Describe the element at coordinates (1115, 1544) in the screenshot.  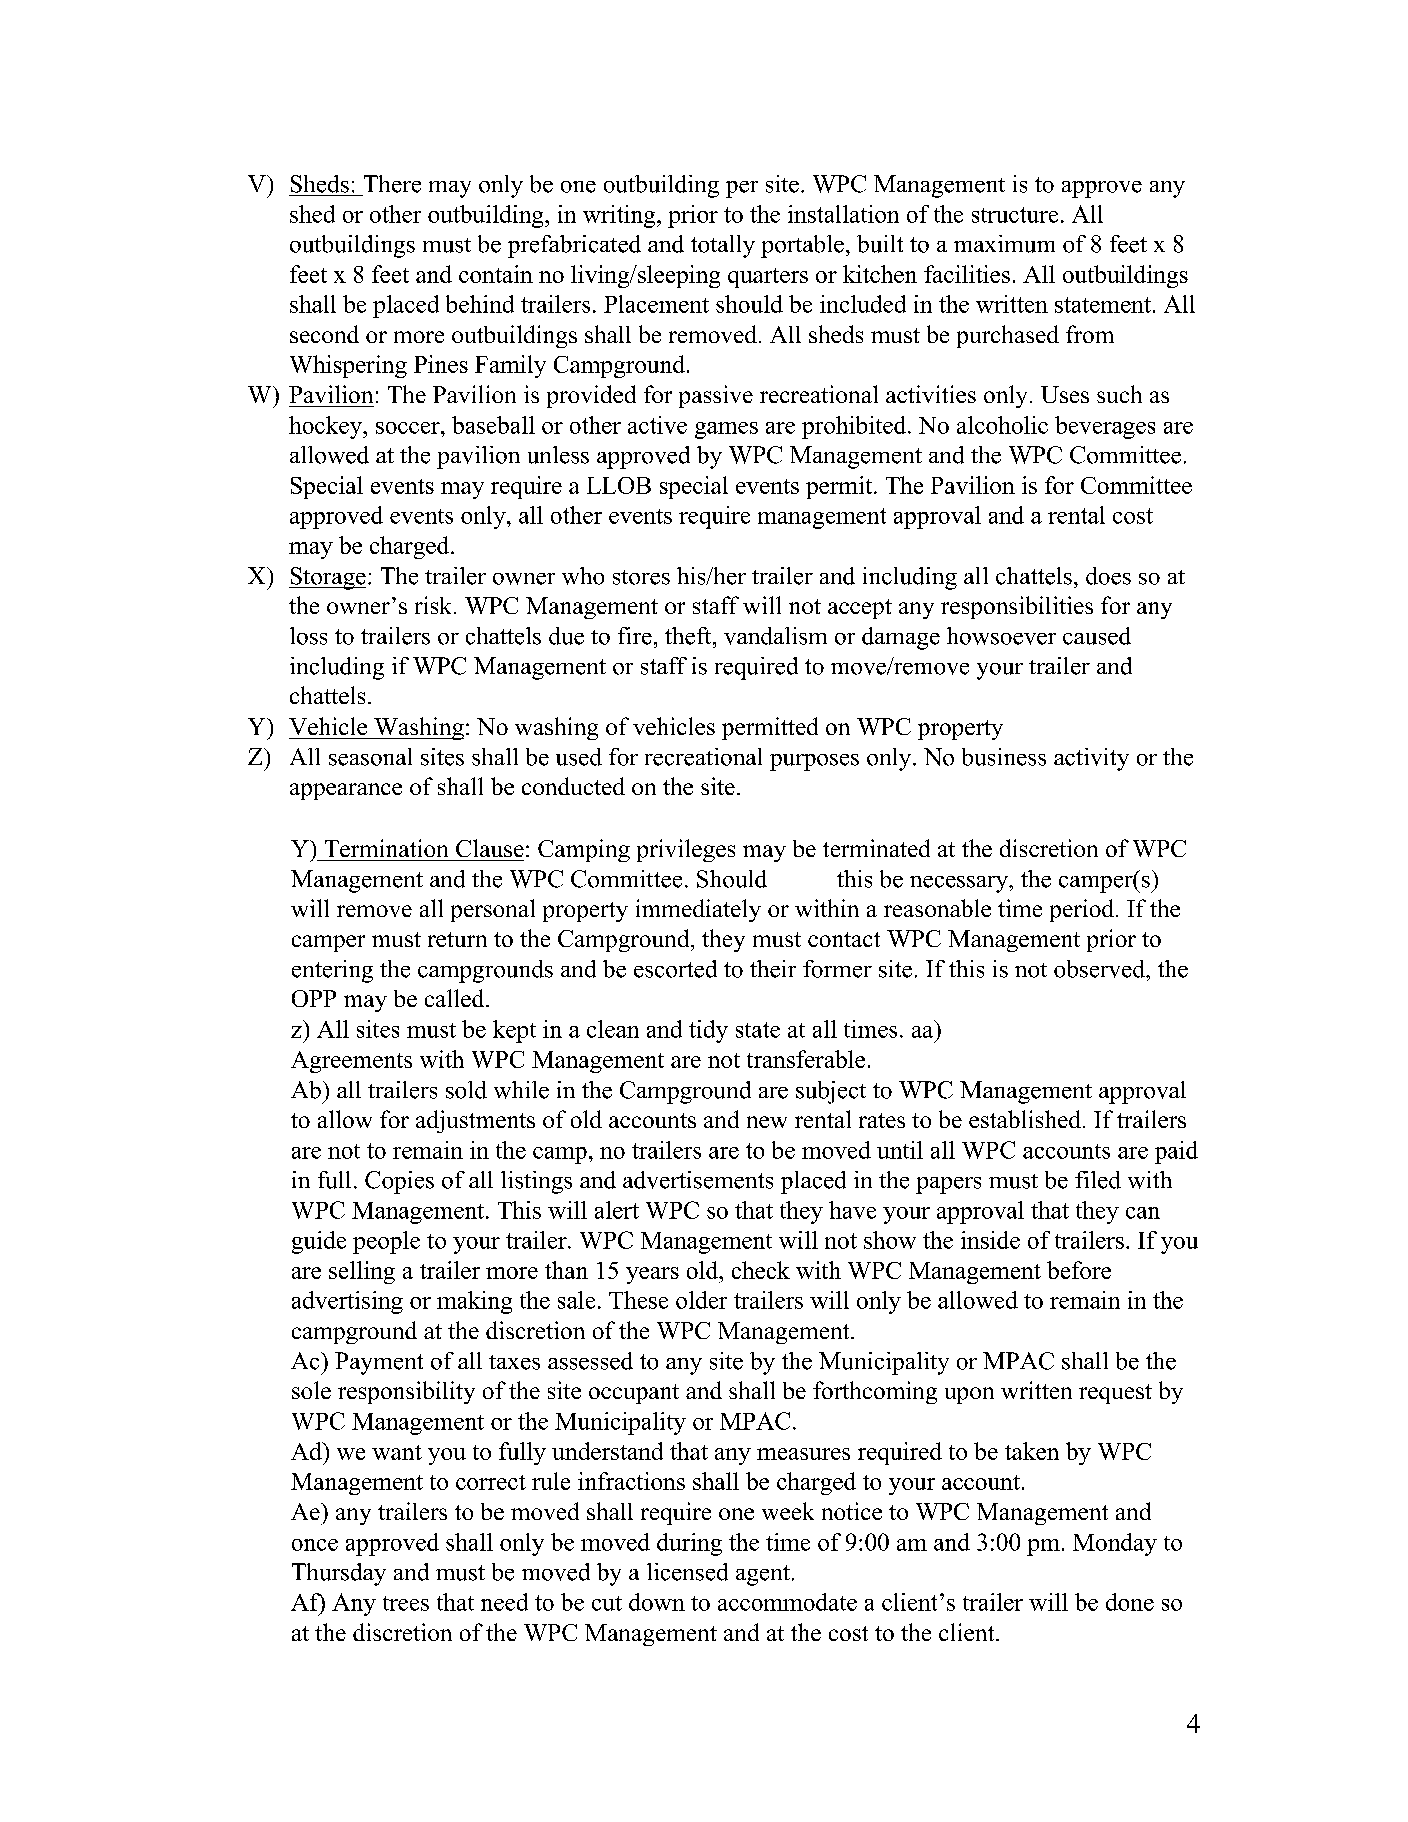
I see `Monday` at that location.
